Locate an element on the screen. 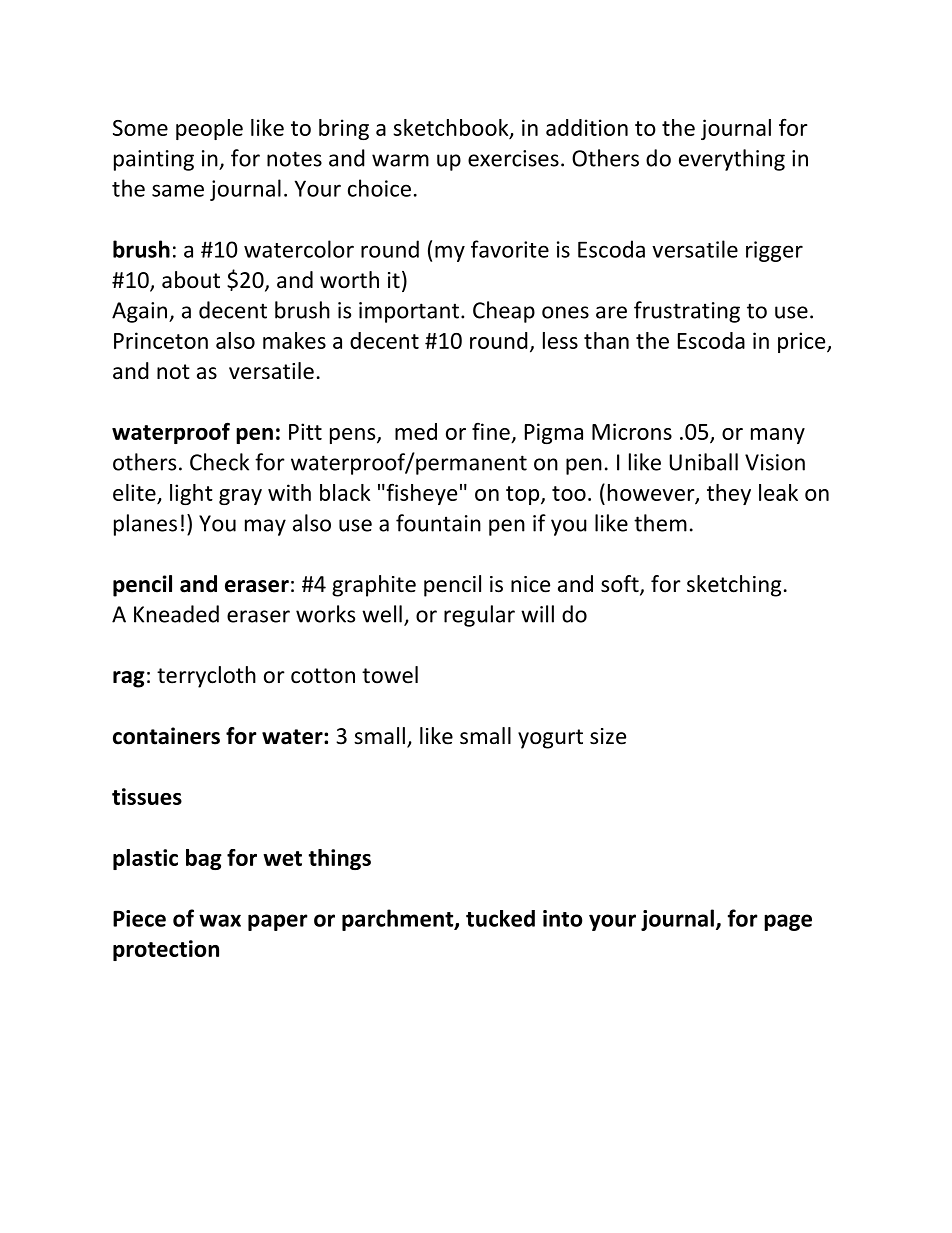 The image size is (952, 1233). Princeton is located at coordinates (161, 340).
